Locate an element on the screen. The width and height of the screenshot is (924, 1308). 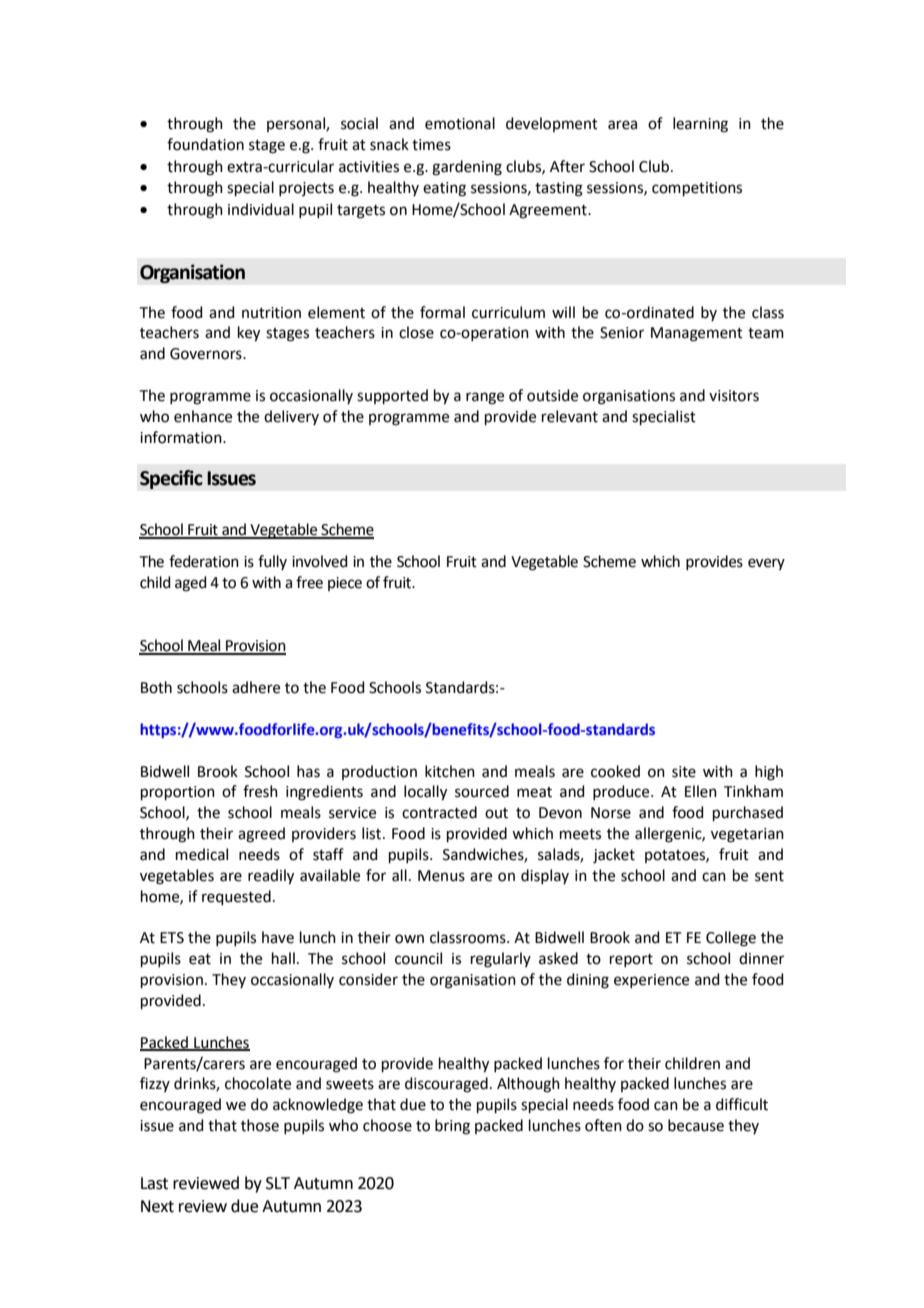
bring is located at coordinates (452, 1127).
